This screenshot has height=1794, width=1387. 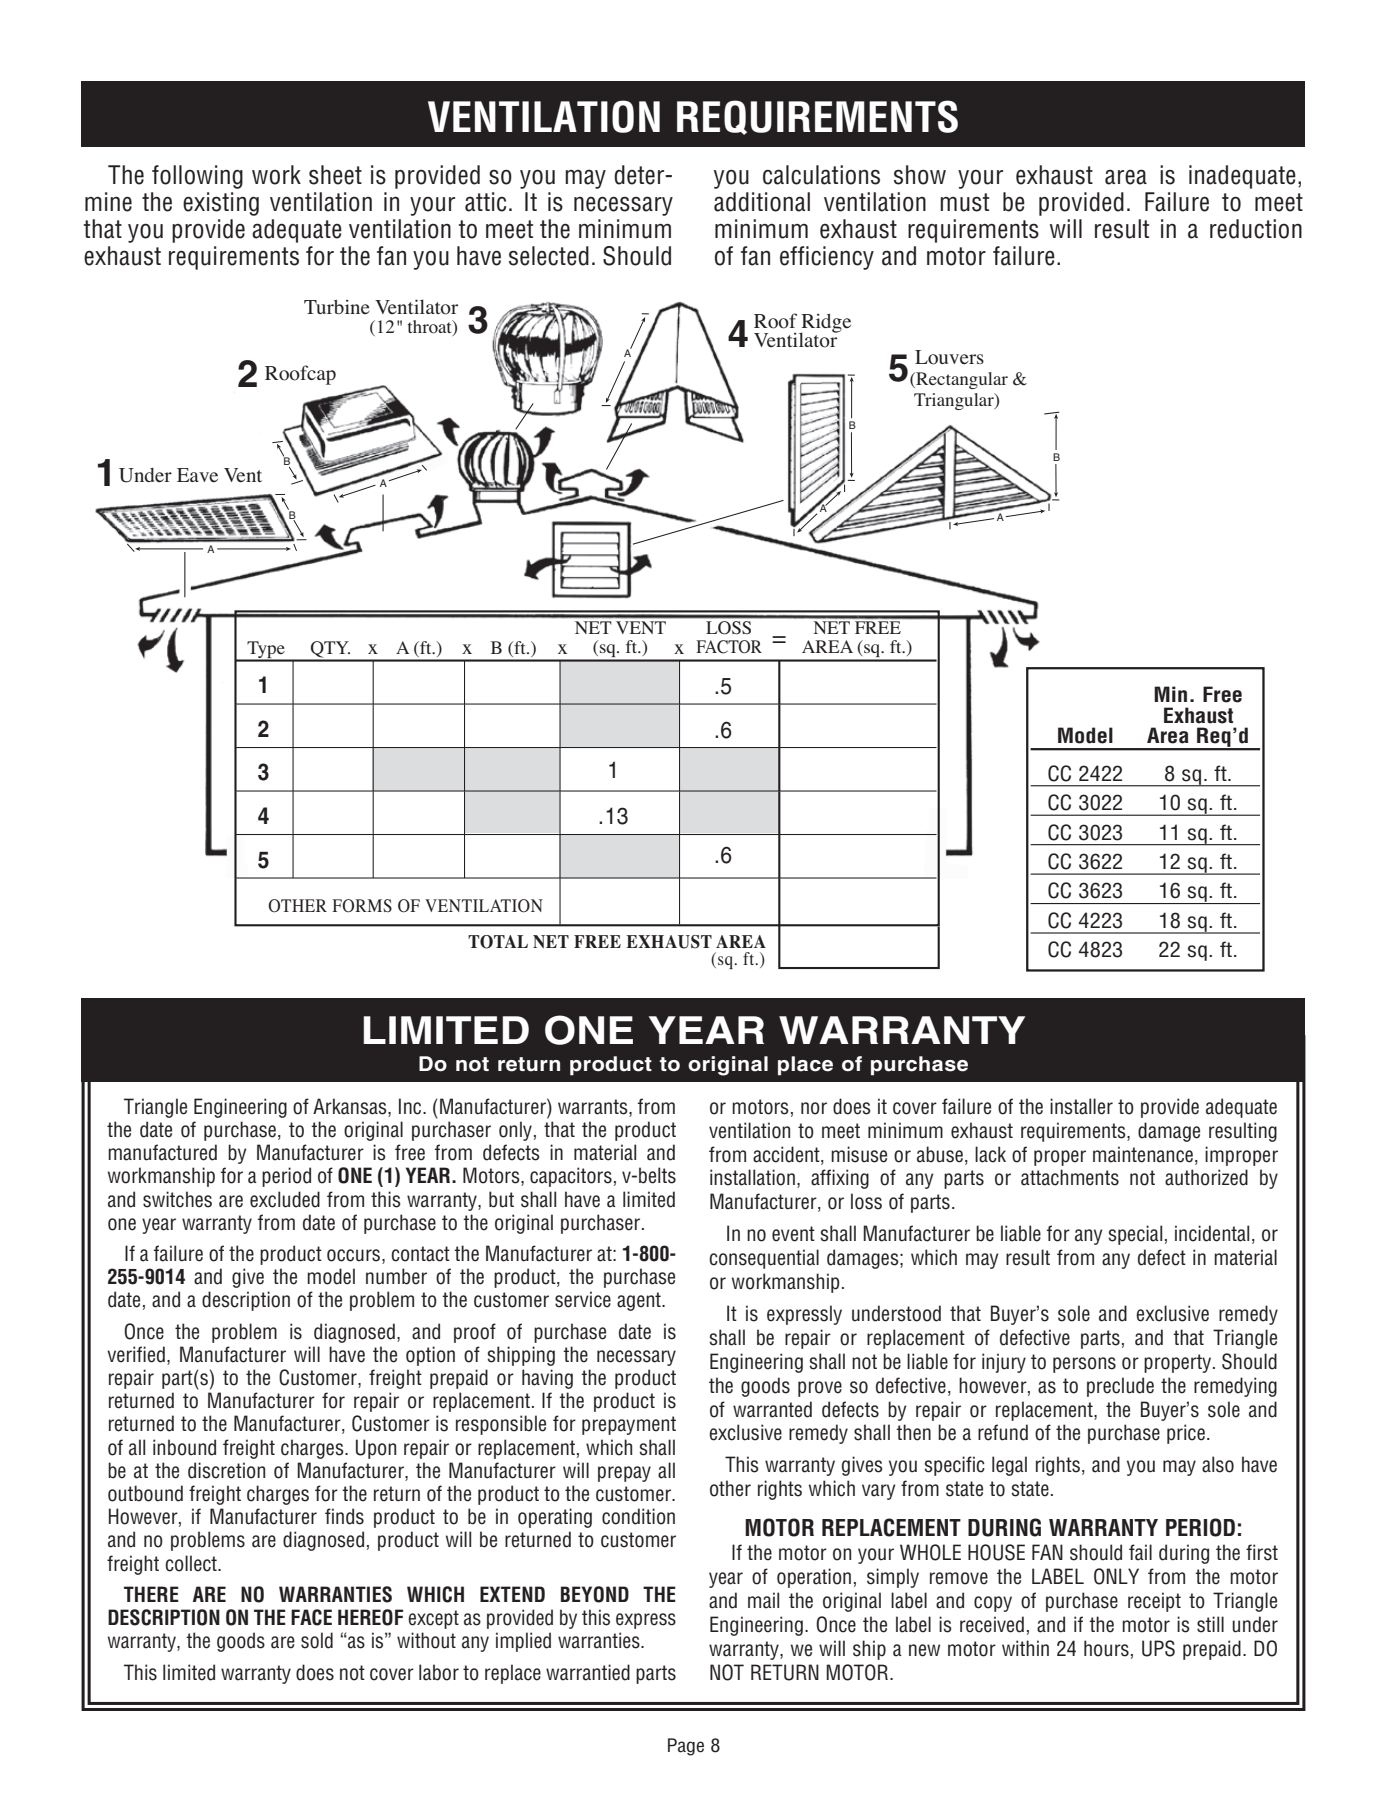 What do you see at coordinates (1106, 1648) in the screenshot?
I see `hours` at bounding box center [1106, 1648].
